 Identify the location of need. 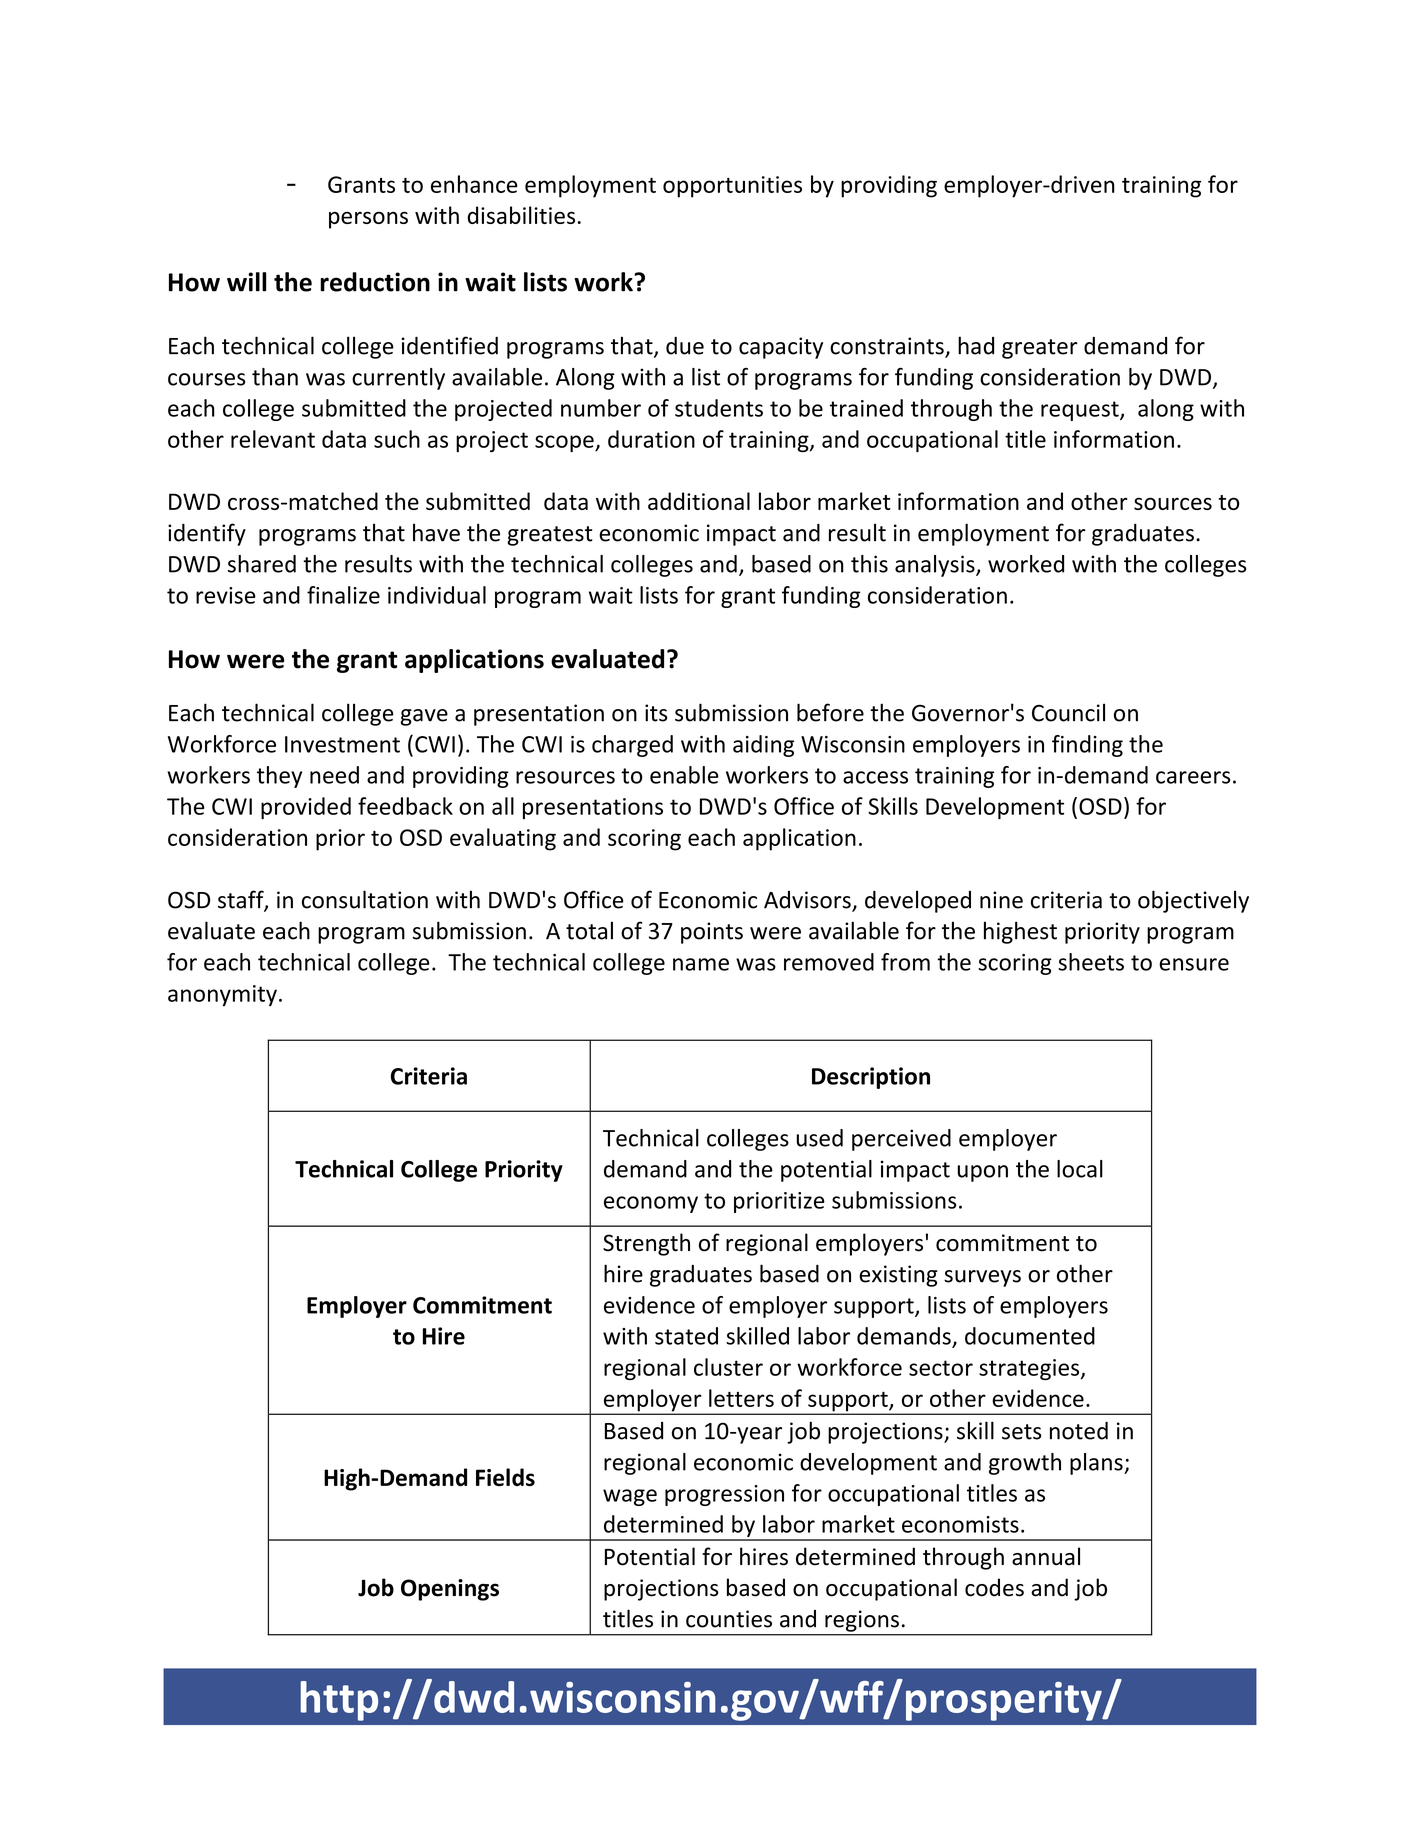
(334, 775).
